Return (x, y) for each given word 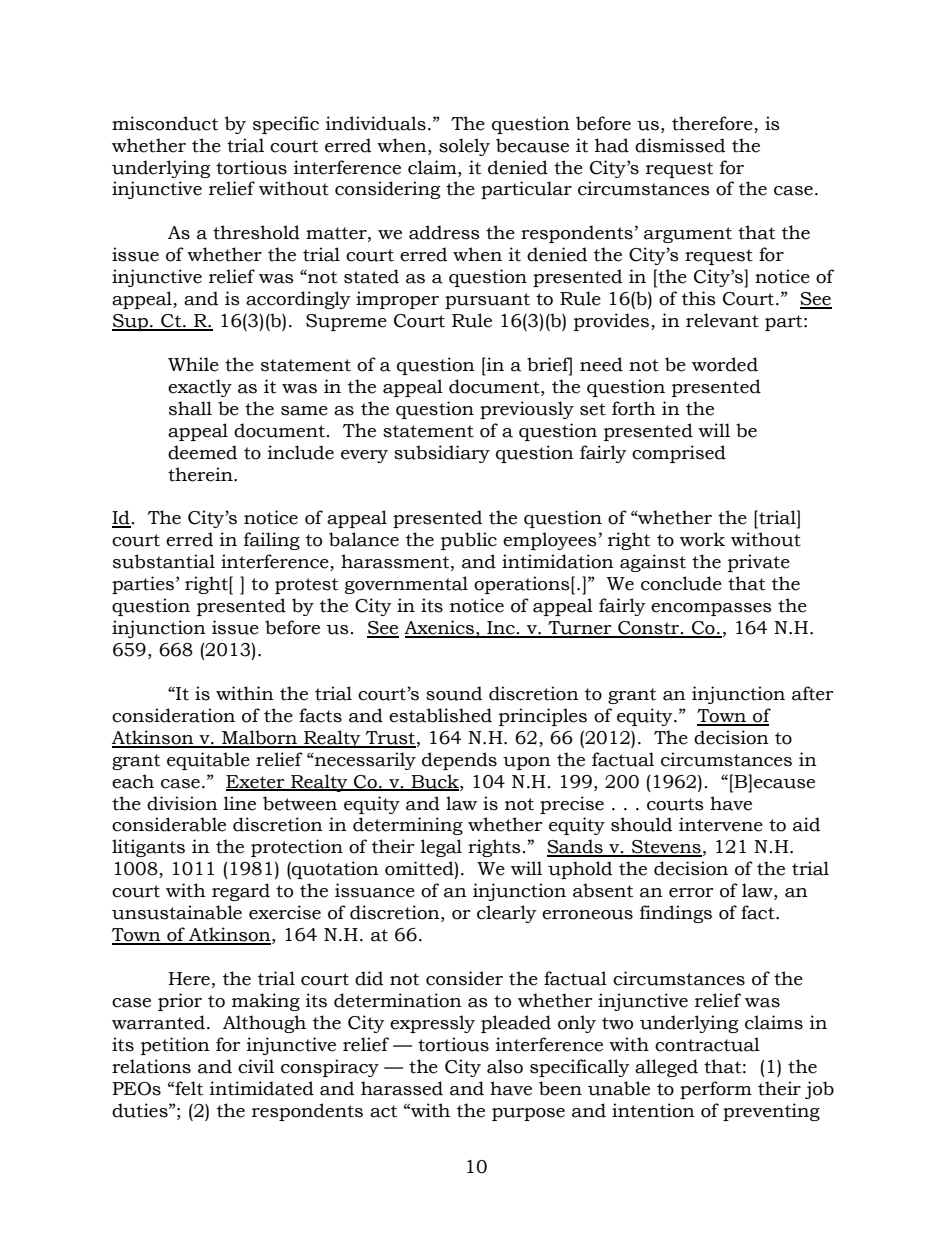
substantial (164, 561)
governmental (406, 585)
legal (441, 848)
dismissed (680, 145)
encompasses (711, 609)
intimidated (262, 1088)
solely (464, 147)
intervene (721, 824)
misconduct (165, 123)
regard (241, 892)
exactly (200, 388)
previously (527, 410)
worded (725, 364)
